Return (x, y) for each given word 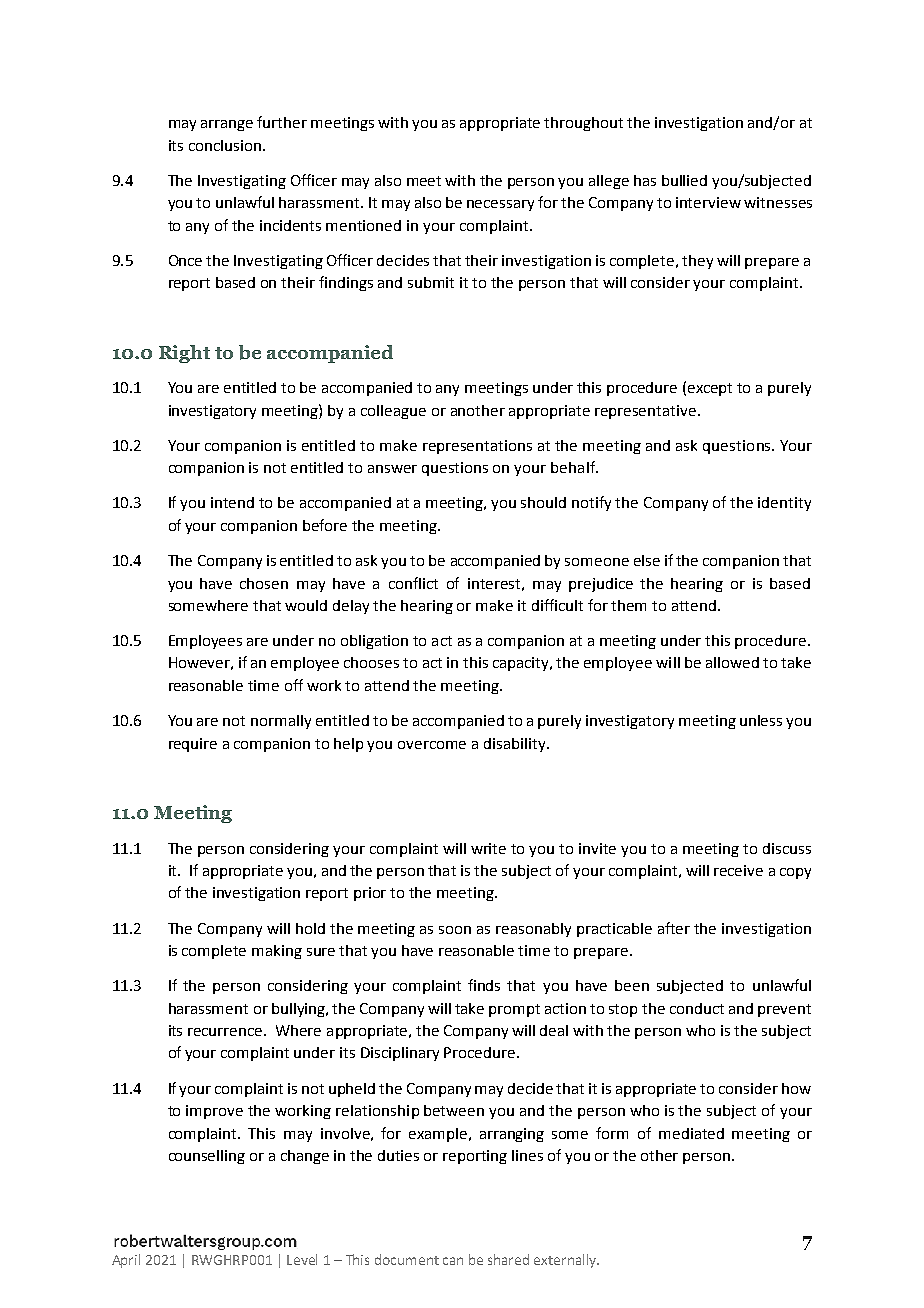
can (453, 1261)
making (277, 952)
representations (477, 447)
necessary (500, 205)
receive (738, 870)
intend (232, 502)
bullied (684, 180)
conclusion (225, 145)
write (488, 848)
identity (784, 504)
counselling (207, 1157)
